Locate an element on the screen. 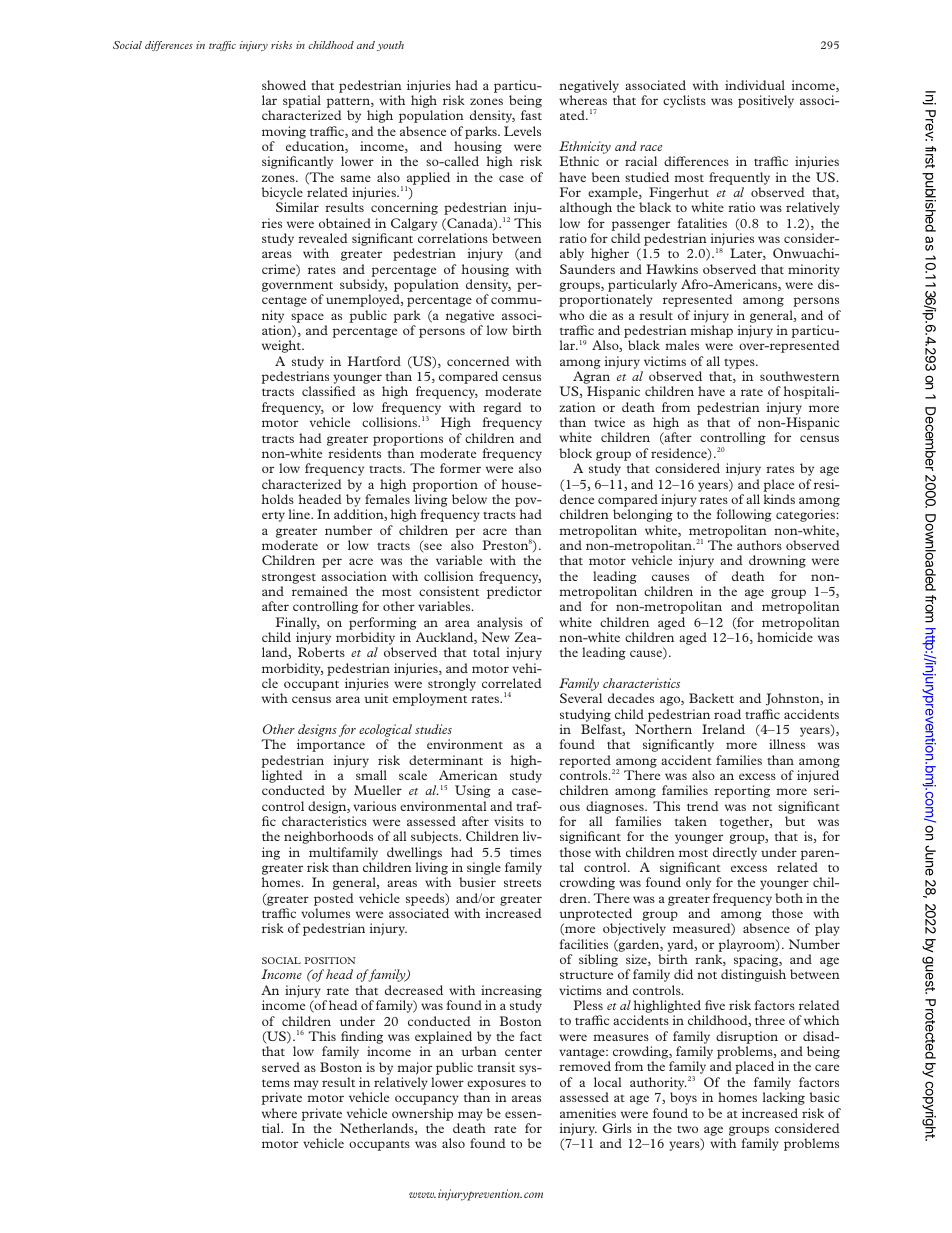 This screenshot has width=952, height=1233. finding is located at coordinates (362, 1037).
